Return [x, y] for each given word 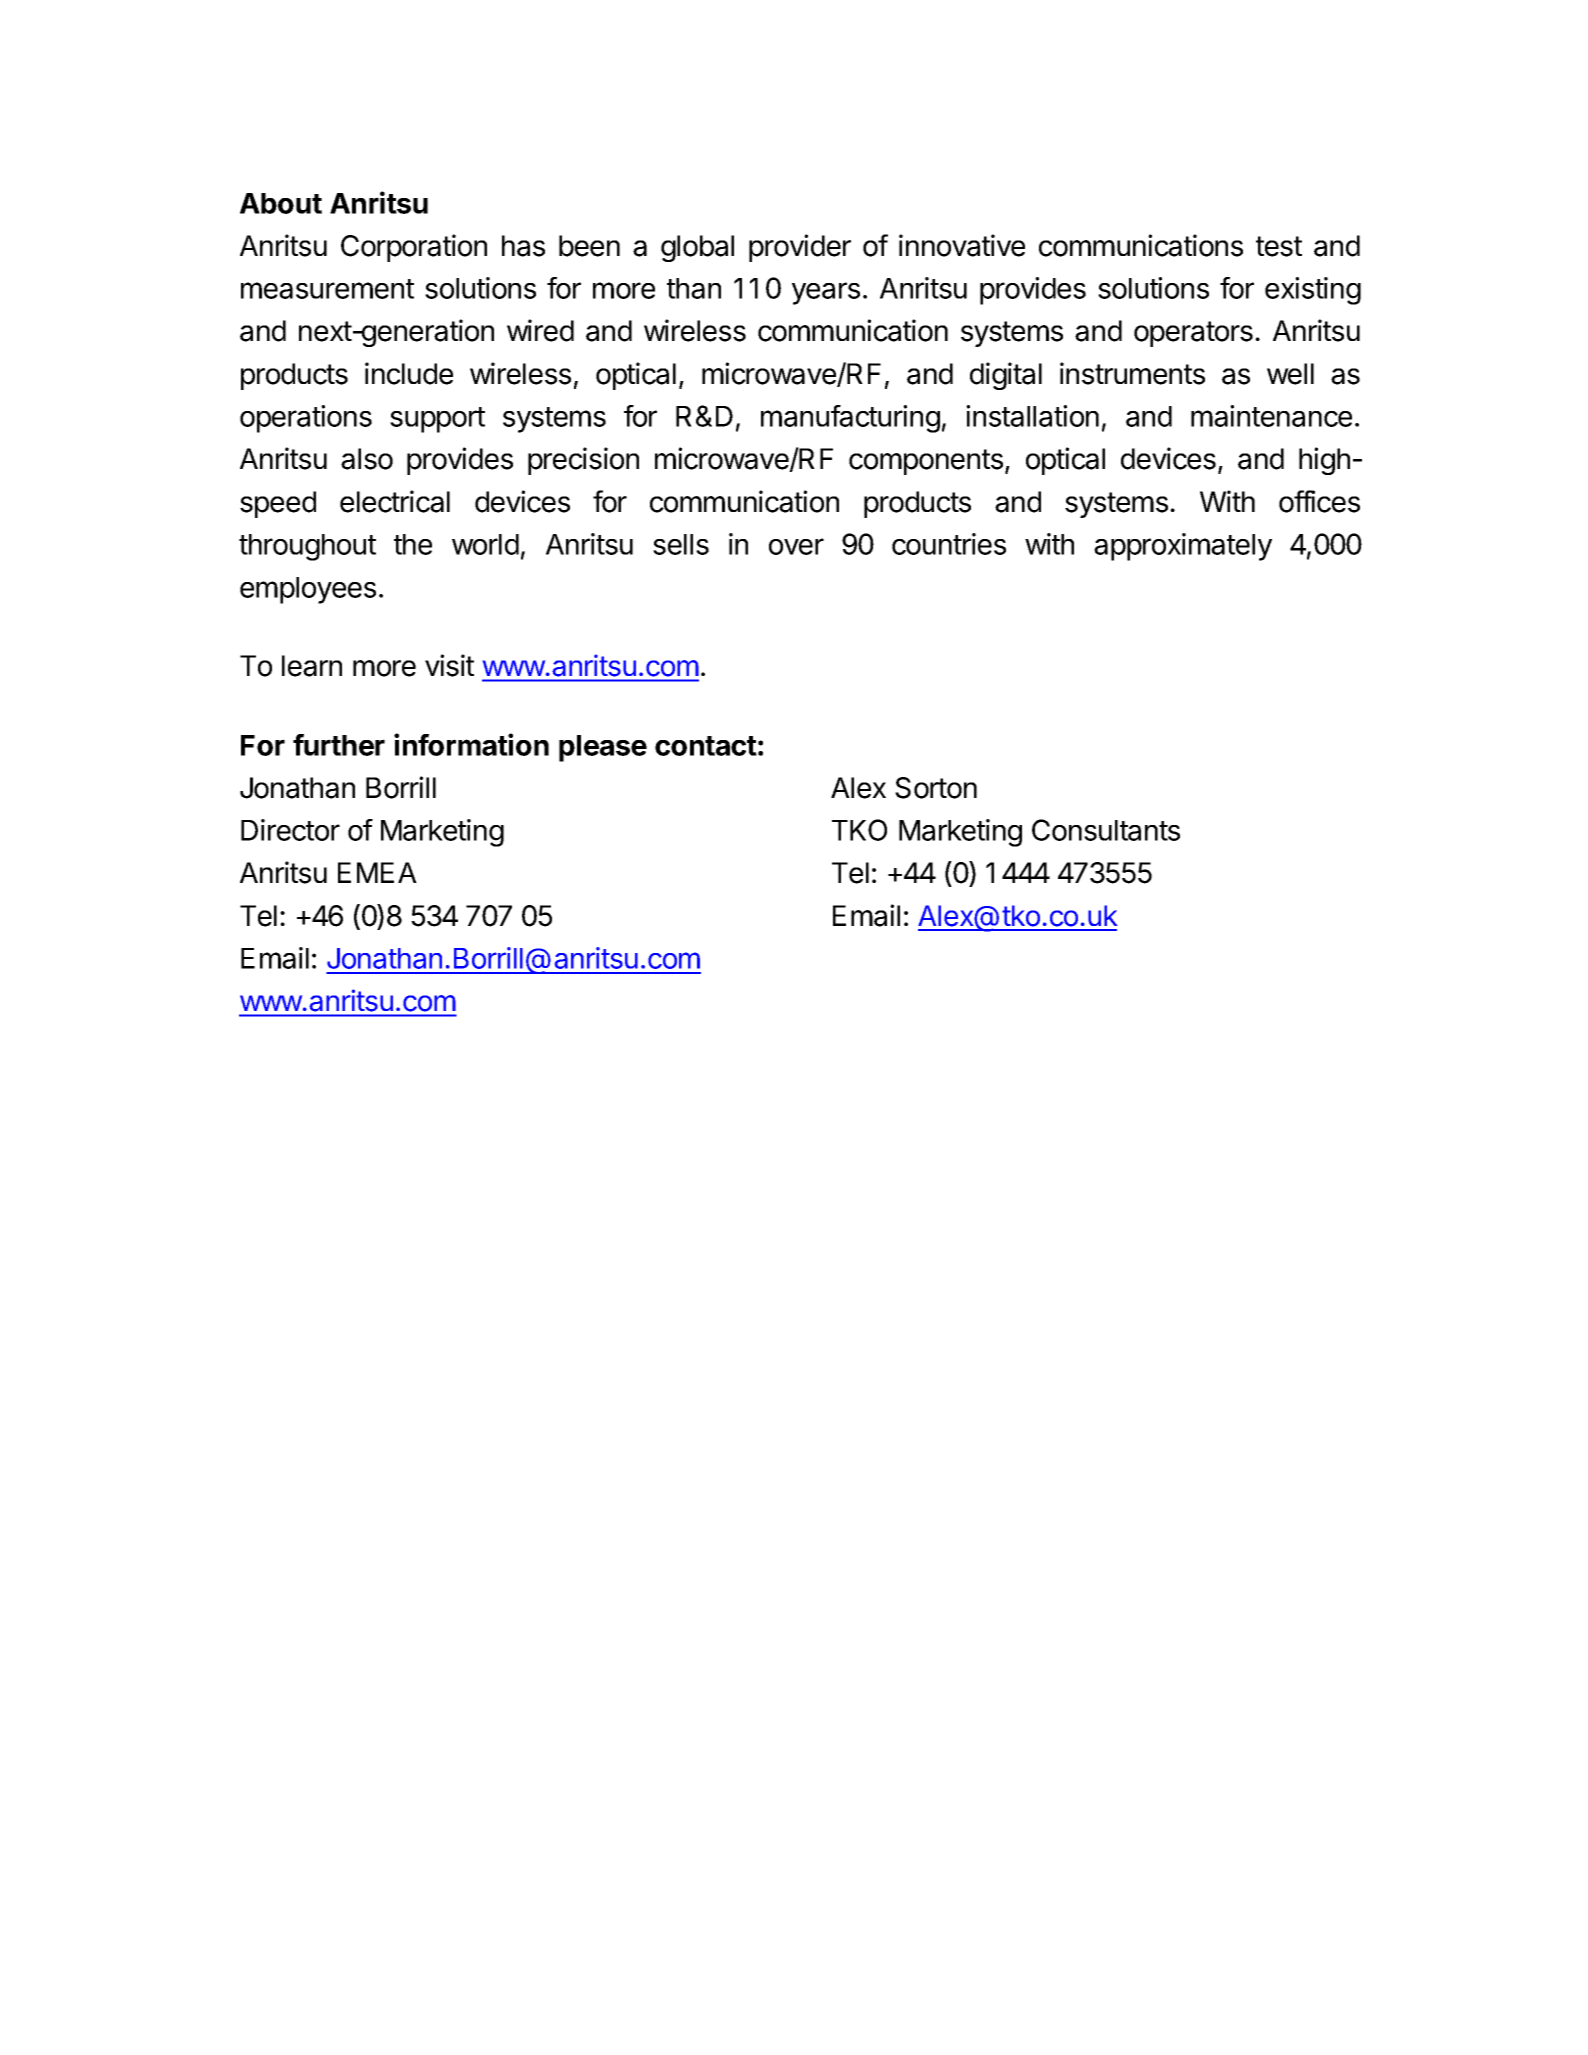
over [796, 546]
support [437, 420]
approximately [1183, 547]
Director [290, 830]
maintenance [1271, 416]
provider [800, 248]
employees [308, 590]
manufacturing [850, 419]
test [1279, 246]
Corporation [414, 248]
